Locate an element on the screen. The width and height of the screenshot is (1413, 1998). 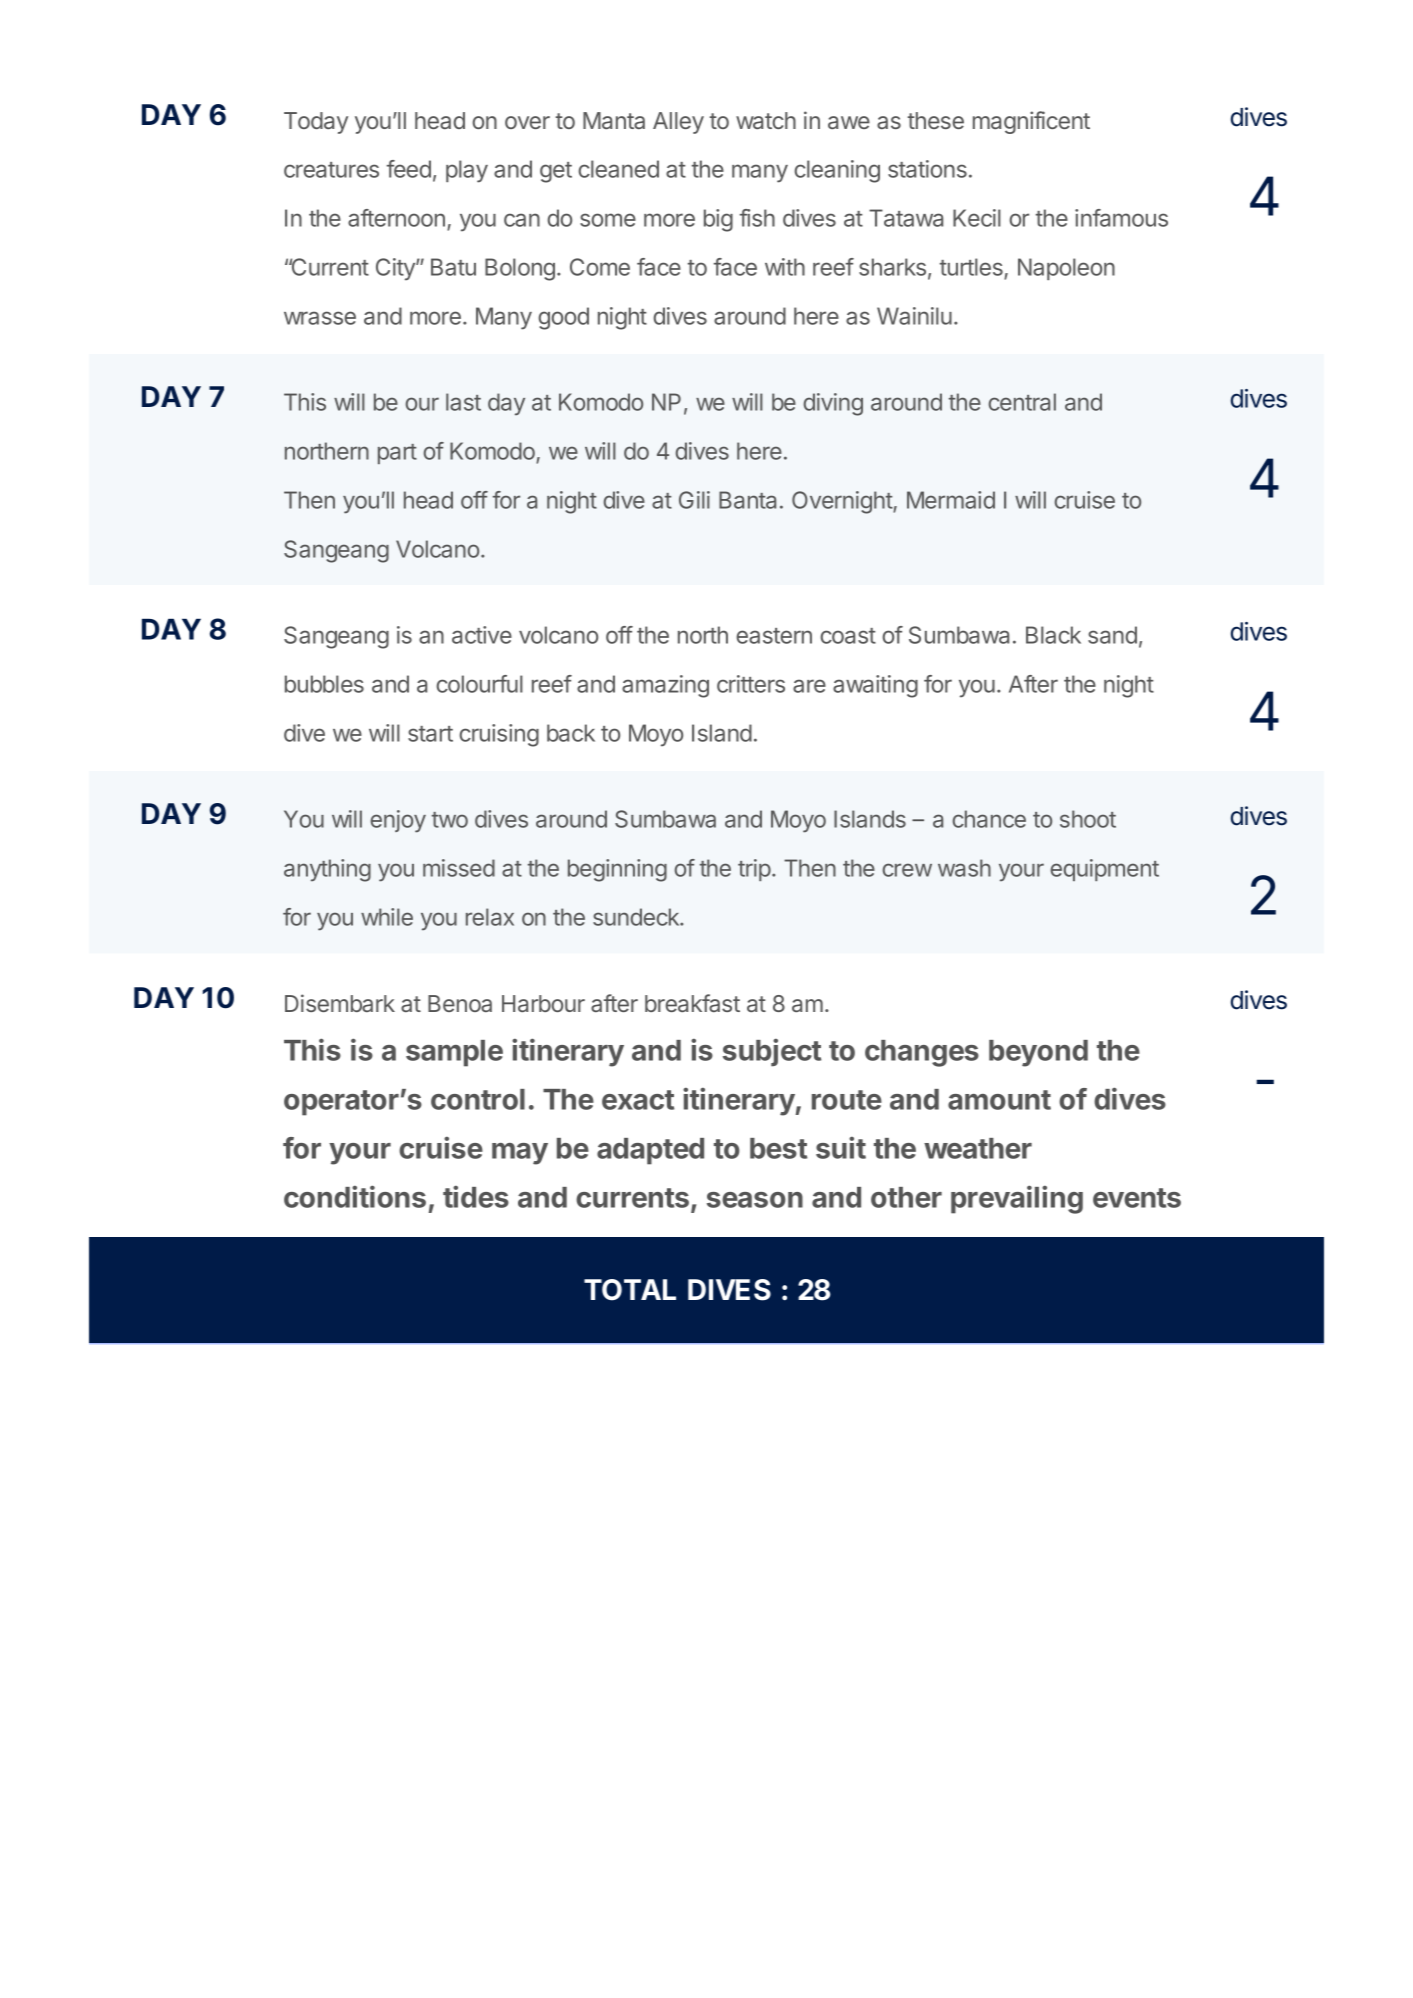
equipment is located at coordinates (1104, 870).
